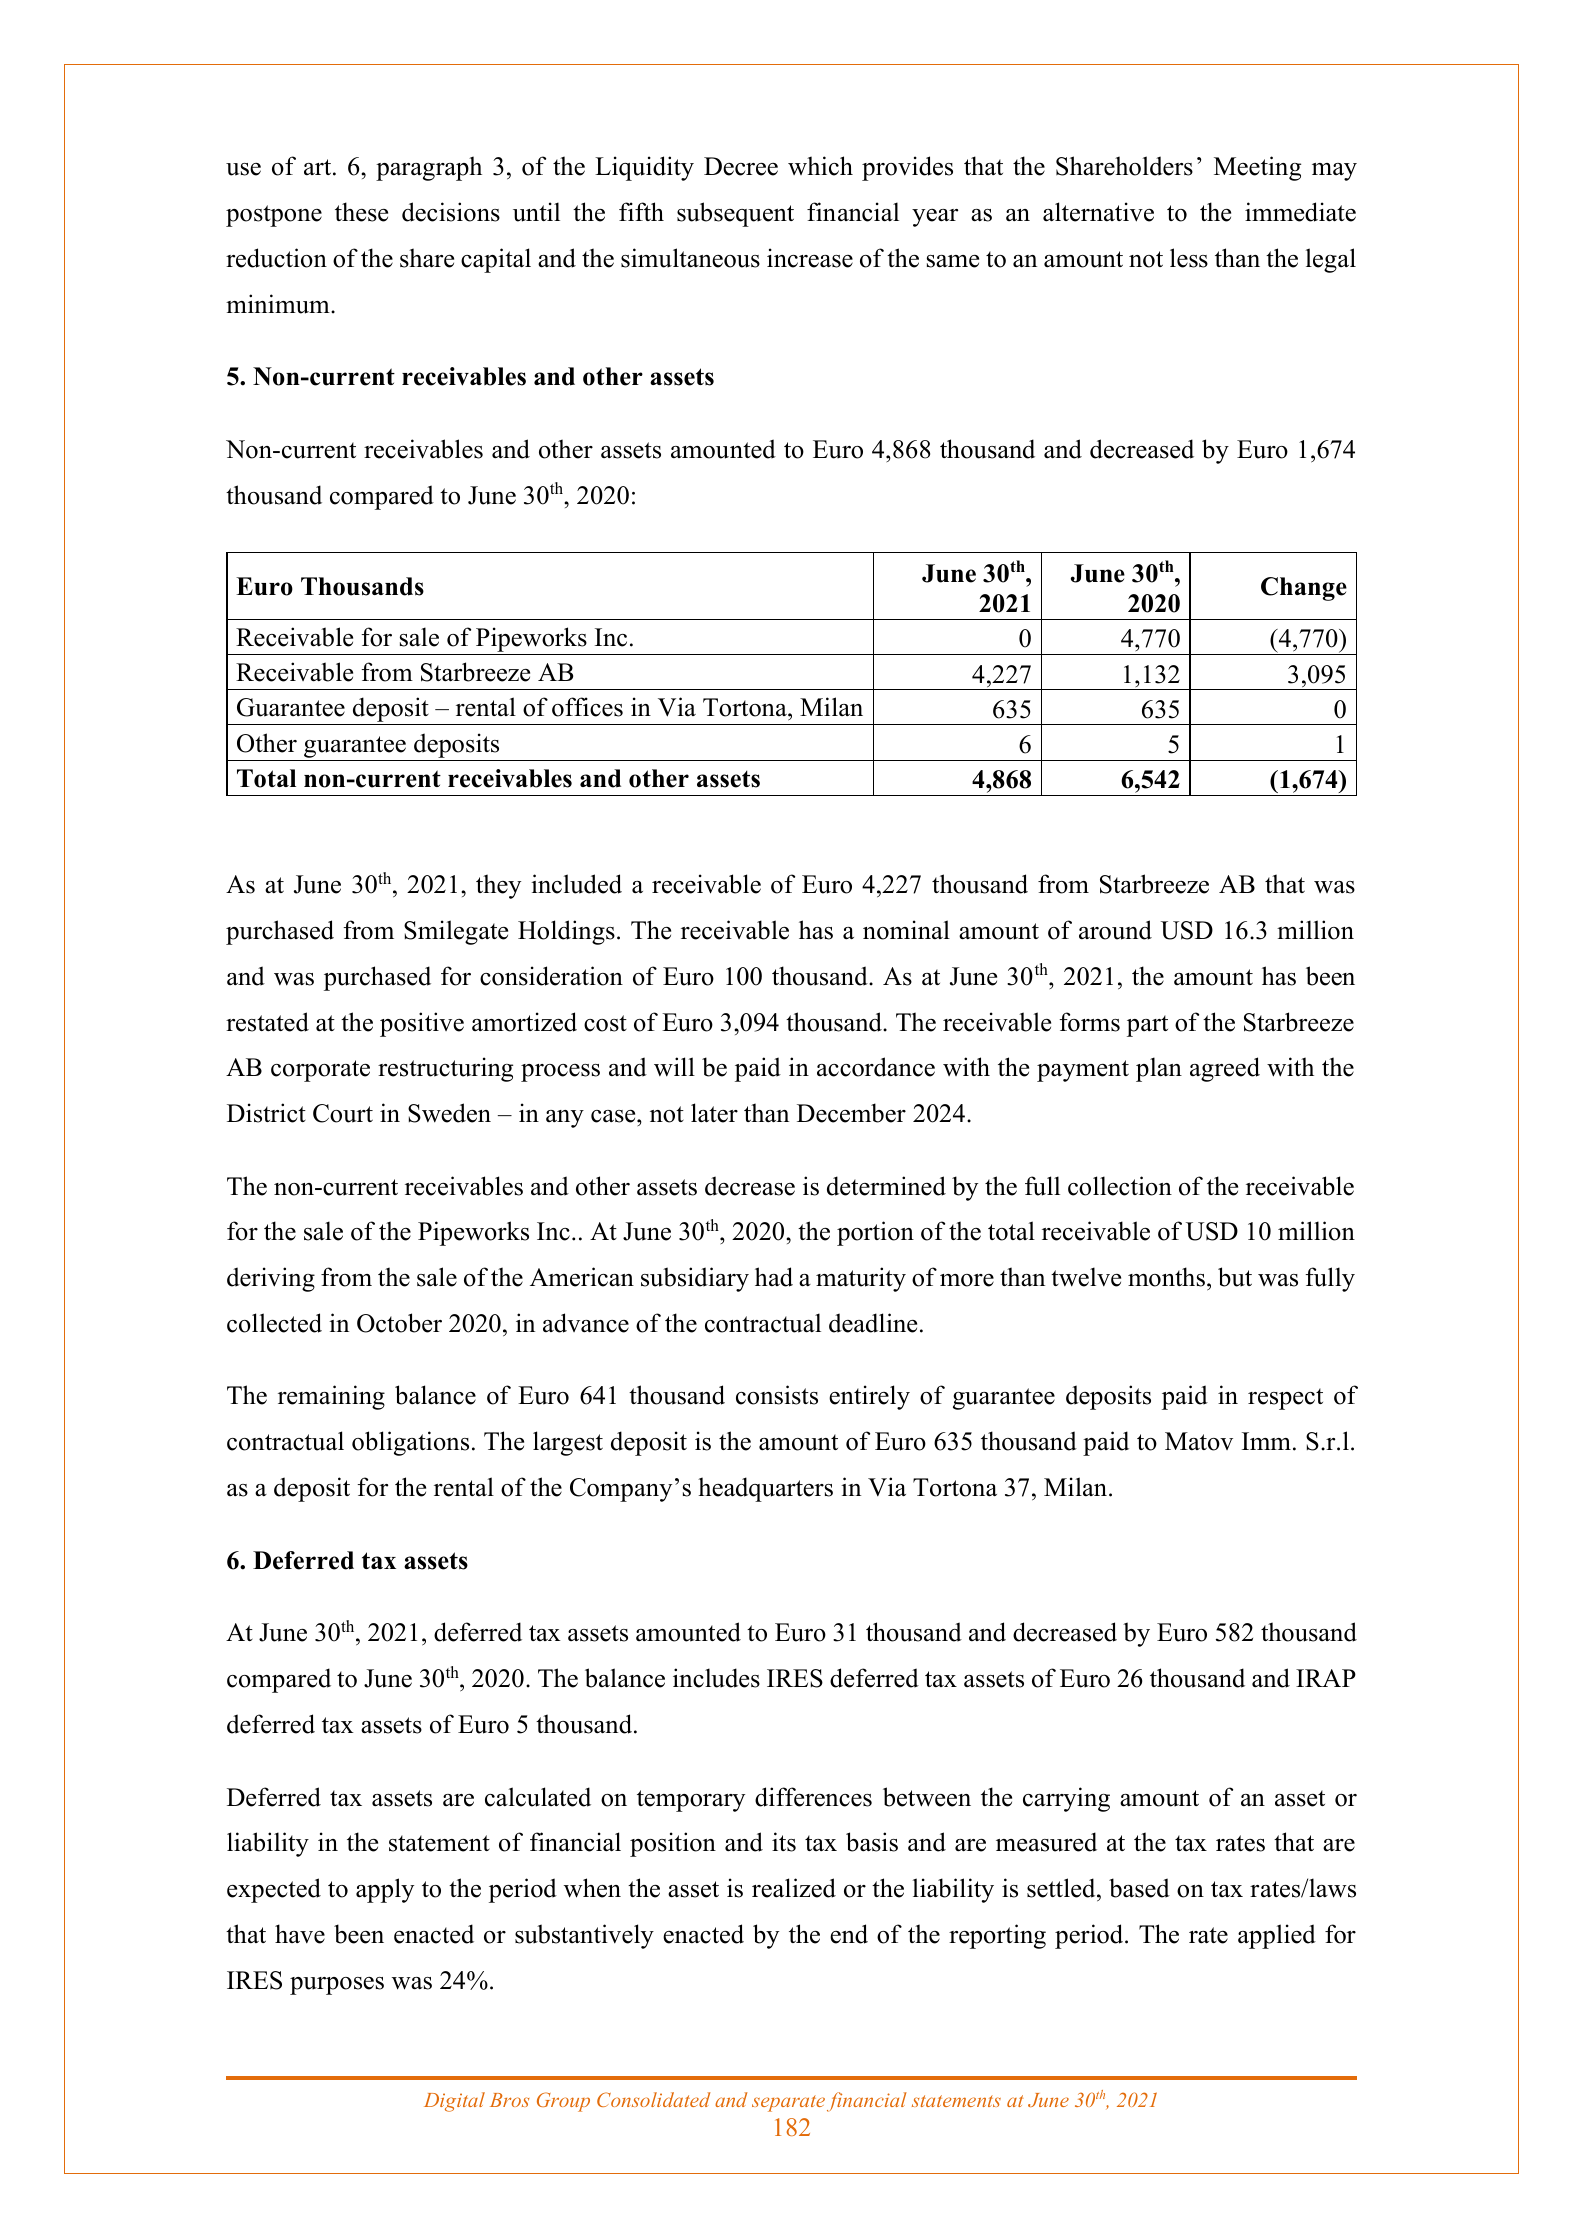 The width and height of the screenshot is (1583, 2238). Describe the element at coordinates (906, 930) in the screenshot. I see `nominal` at that location.
